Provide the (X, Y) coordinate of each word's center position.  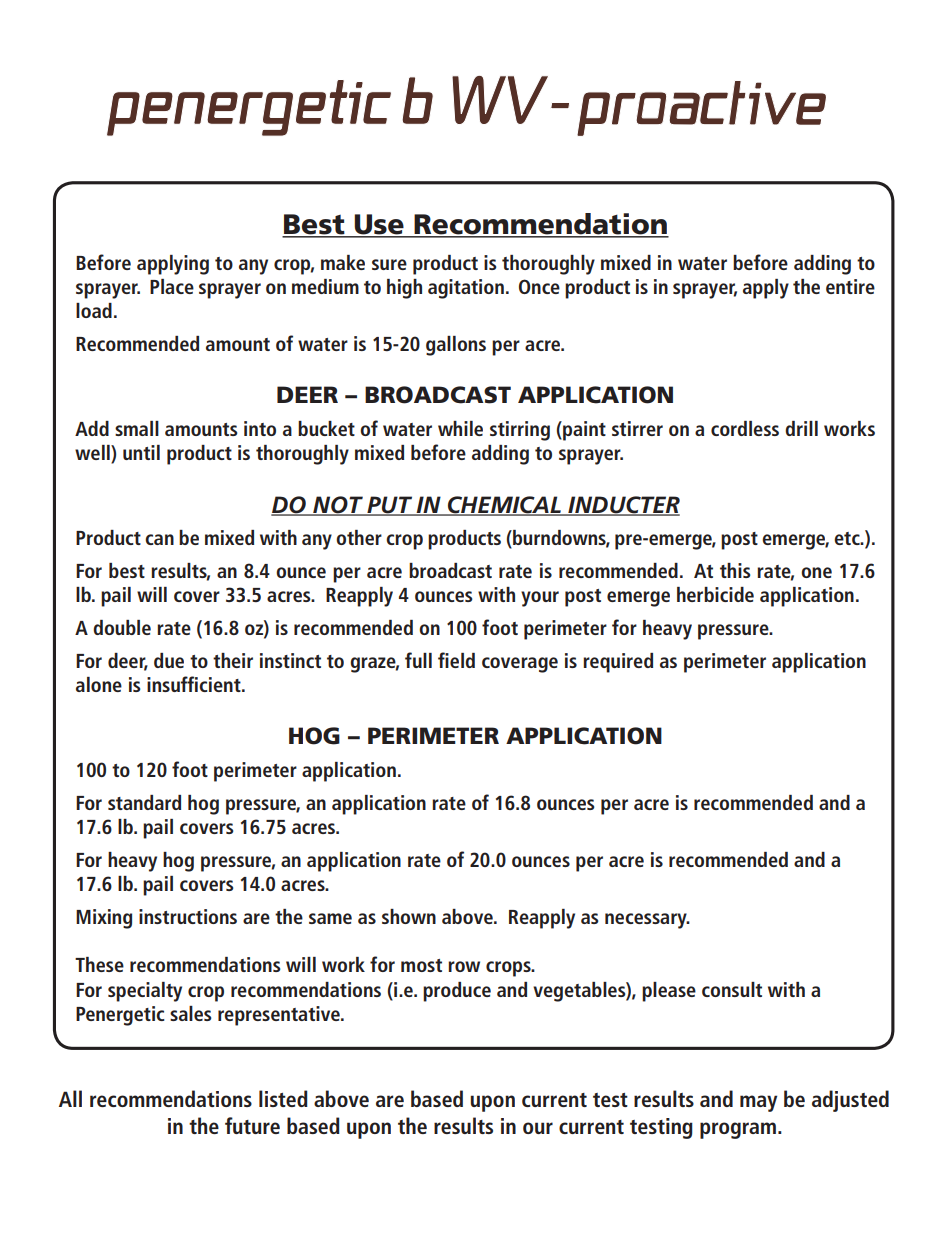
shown (409, 916)
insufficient (195, 684)
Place (172, 286)
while (460, 428)
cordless (745, 428)
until (141, 452)
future (252, 1125)
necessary (647, 921)
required (618, 663)
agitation (466, 289)
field (456, 660)
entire (850, 286)
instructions (188, 916)
